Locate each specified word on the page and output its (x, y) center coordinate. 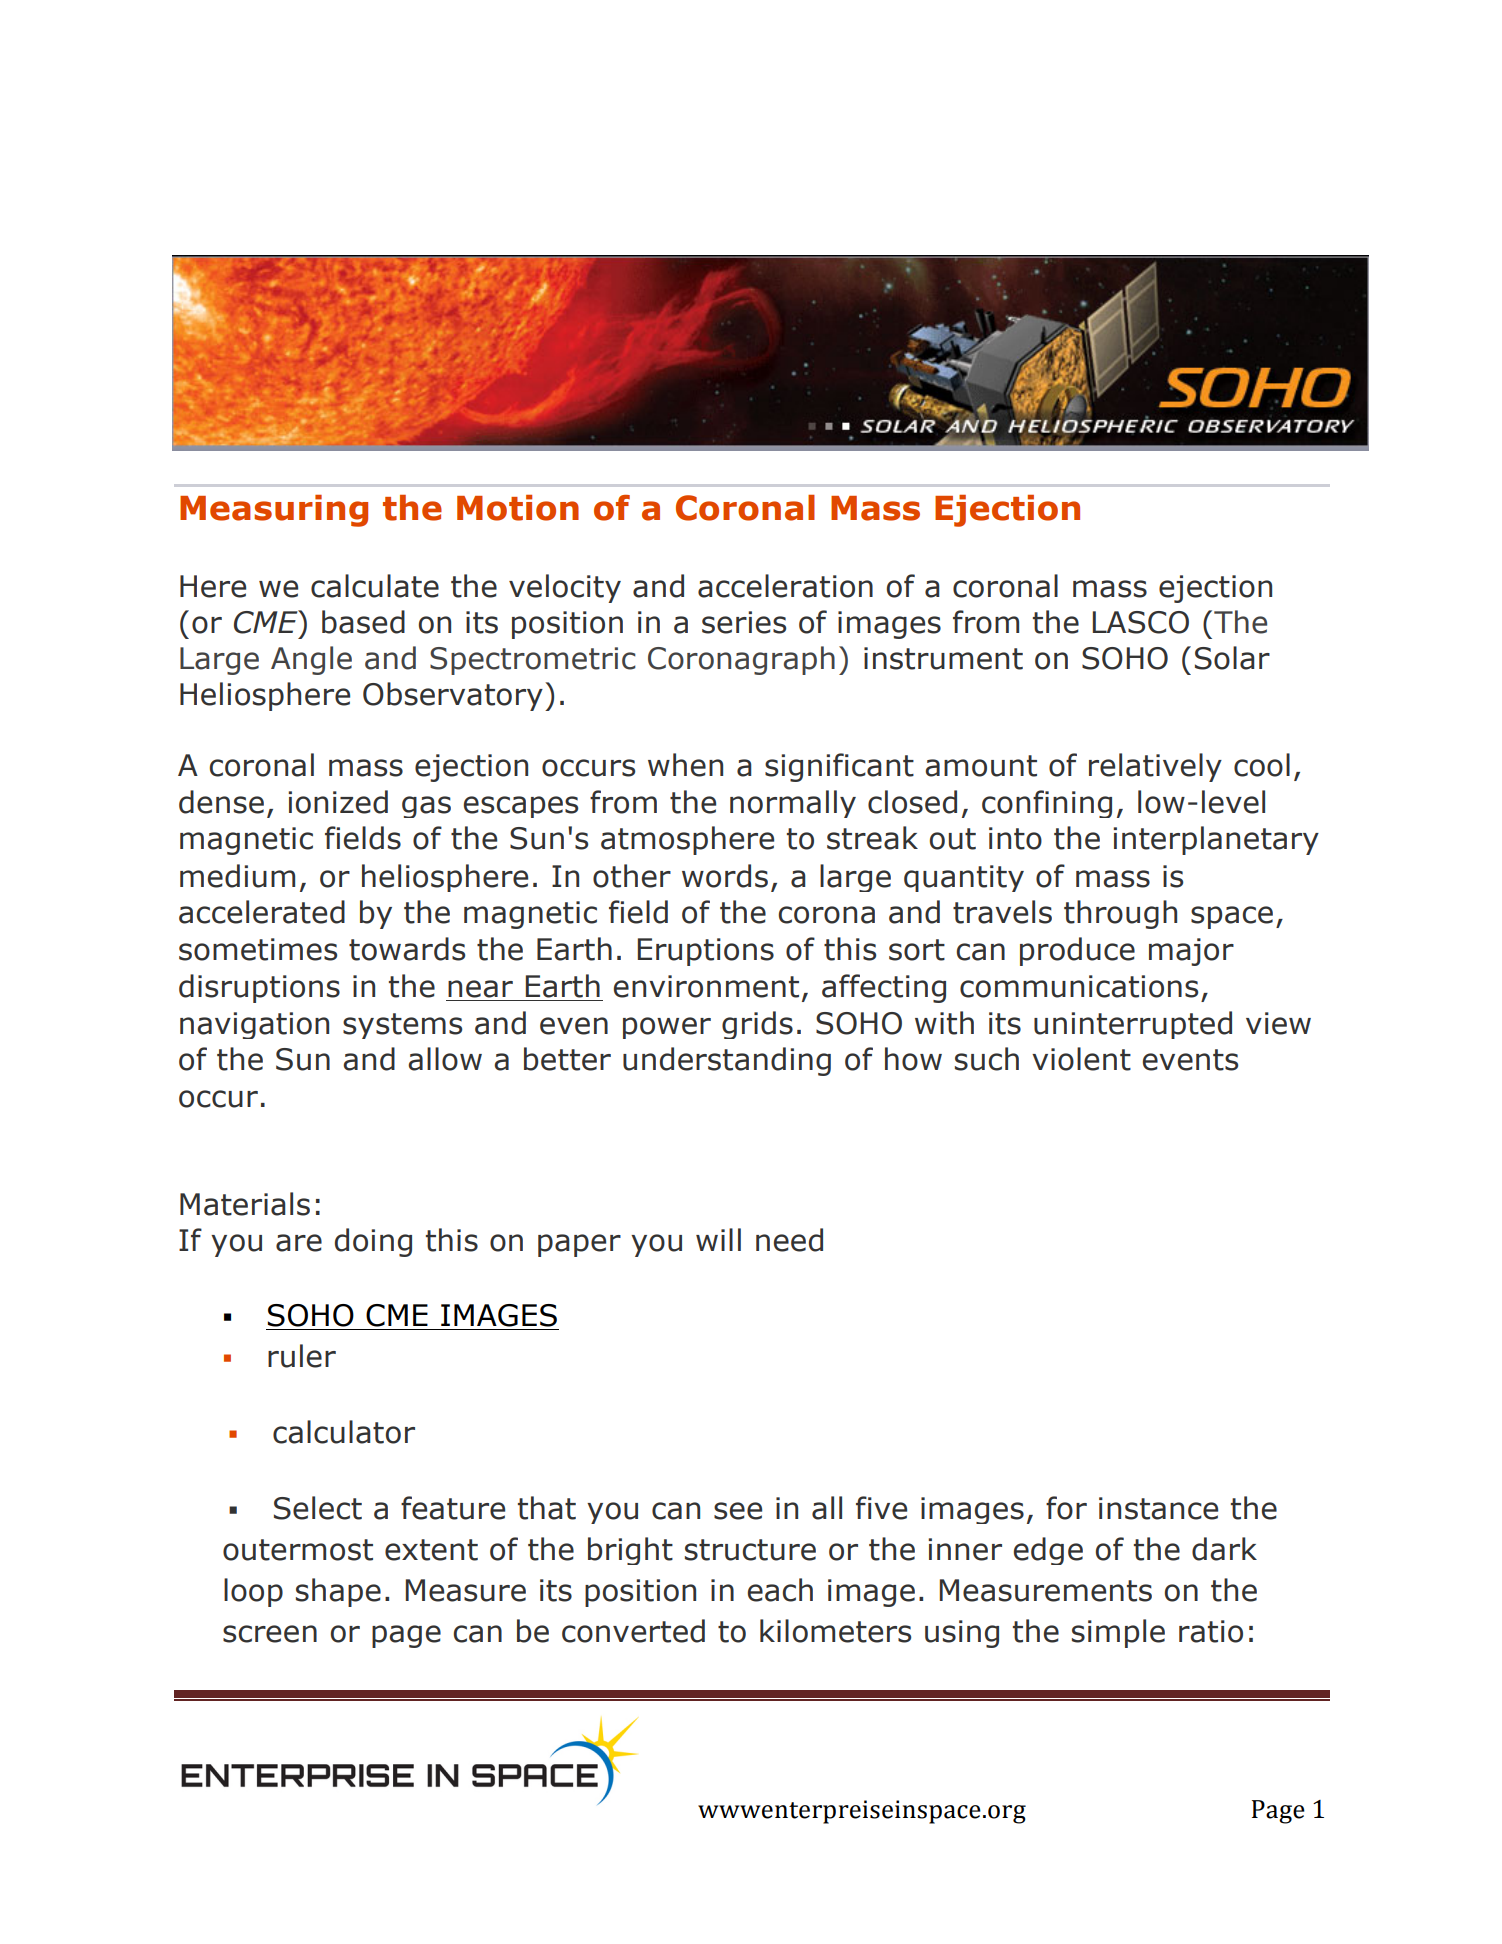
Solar (1232, 658)
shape (338, 1592)
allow (445, 1059)
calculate (375, 586)
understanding (727, 1061)
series (744, 622)
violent (1081, 1059)
